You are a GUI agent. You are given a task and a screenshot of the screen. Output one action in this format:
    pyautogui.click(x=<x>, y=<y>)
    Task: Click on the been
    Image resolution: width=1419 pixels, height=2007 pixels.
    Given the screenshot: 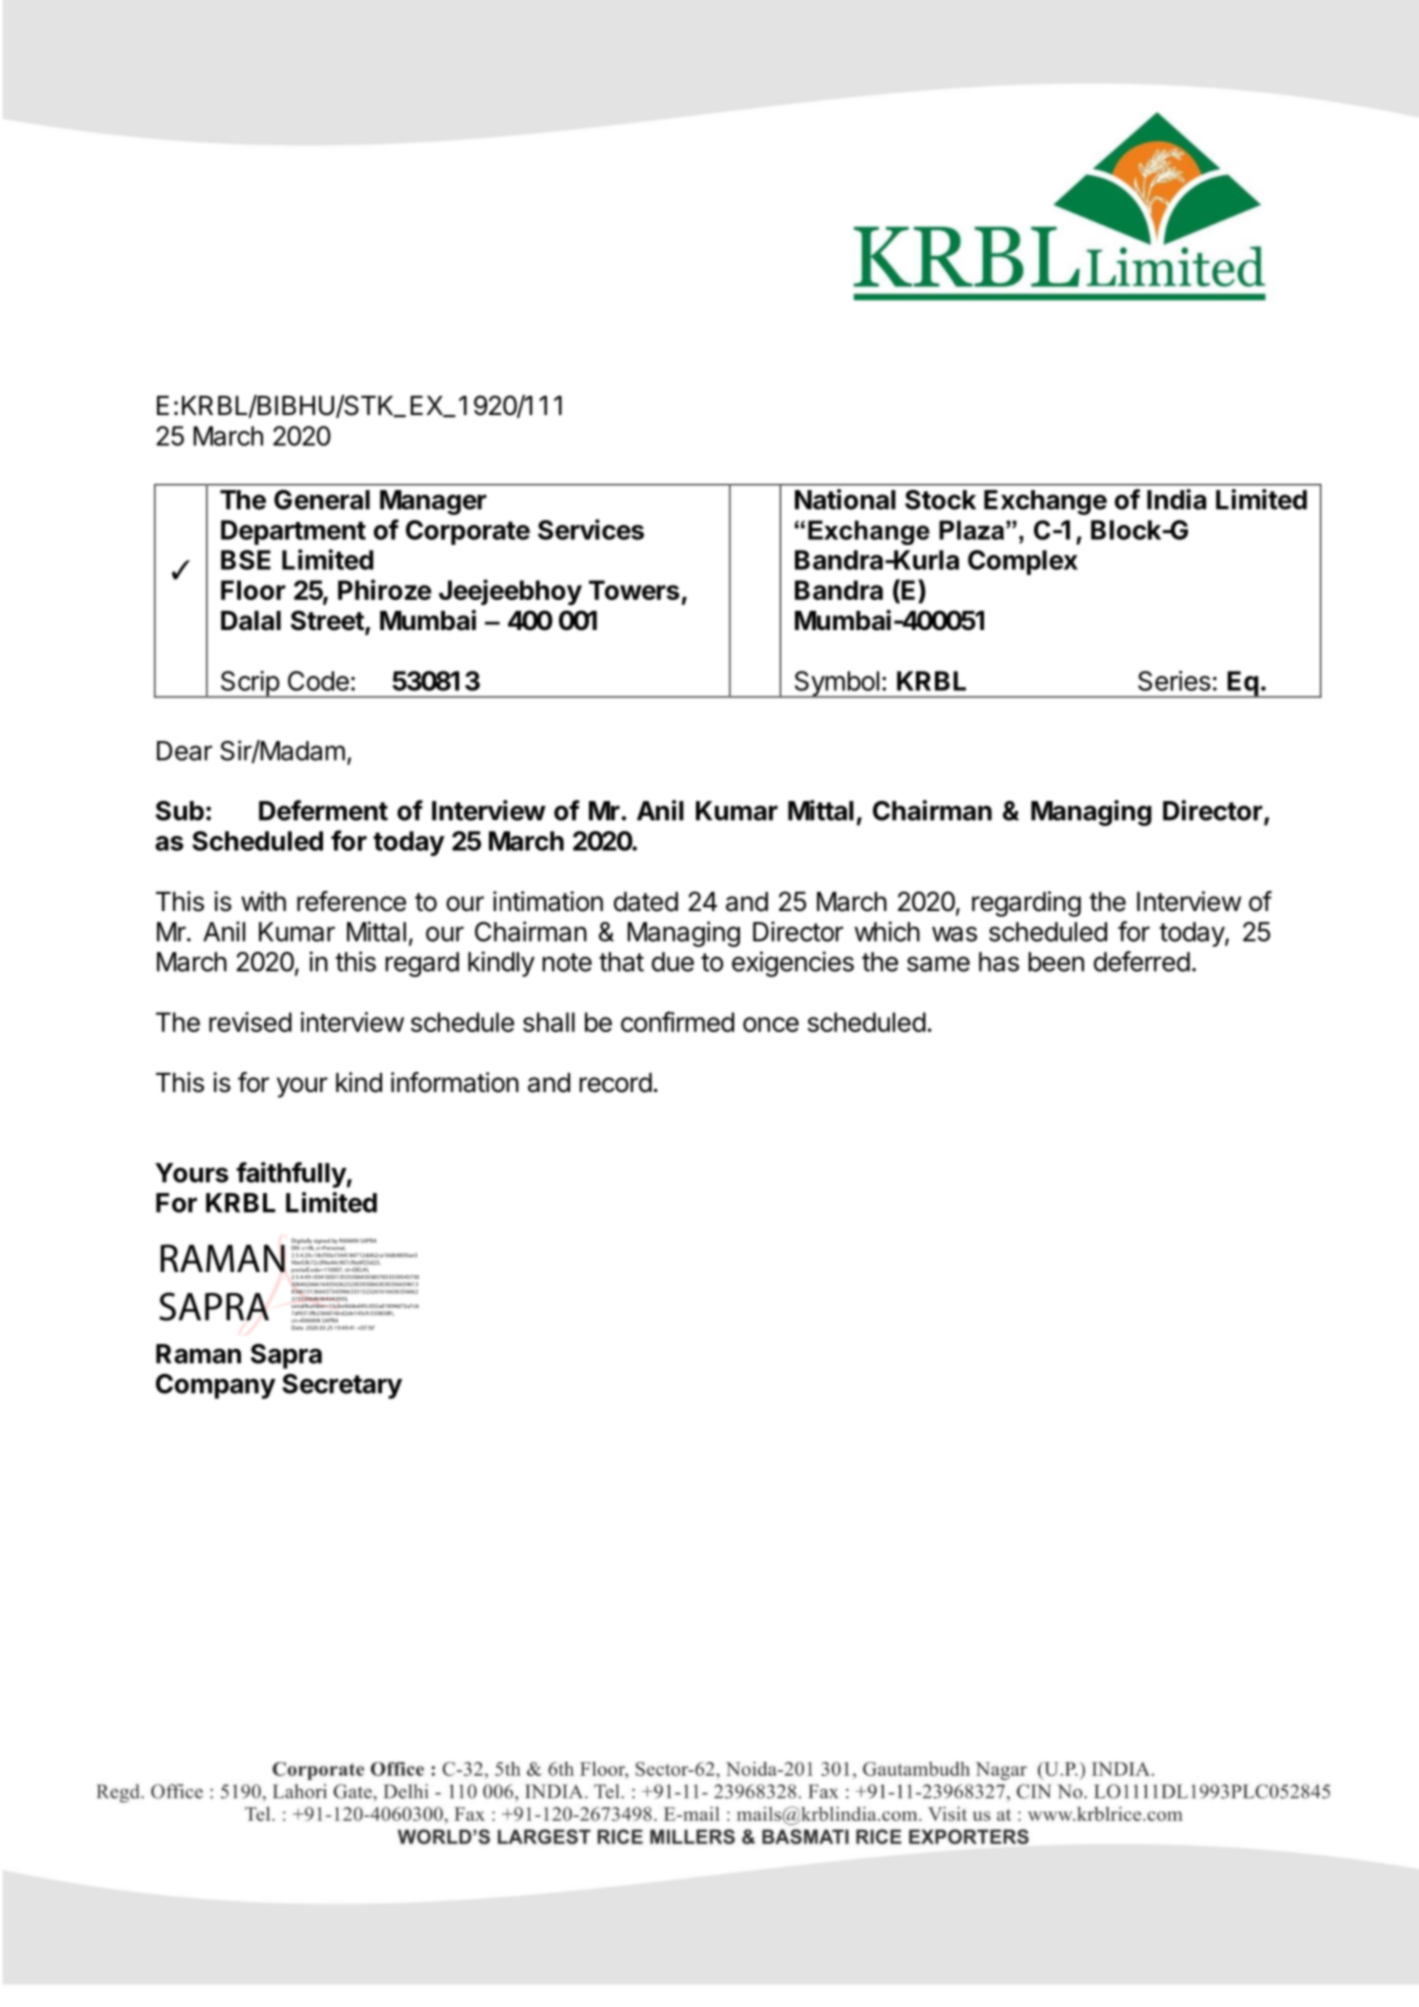 What is the action you would take?
    pyautogui.click(x=1056, y=962)
